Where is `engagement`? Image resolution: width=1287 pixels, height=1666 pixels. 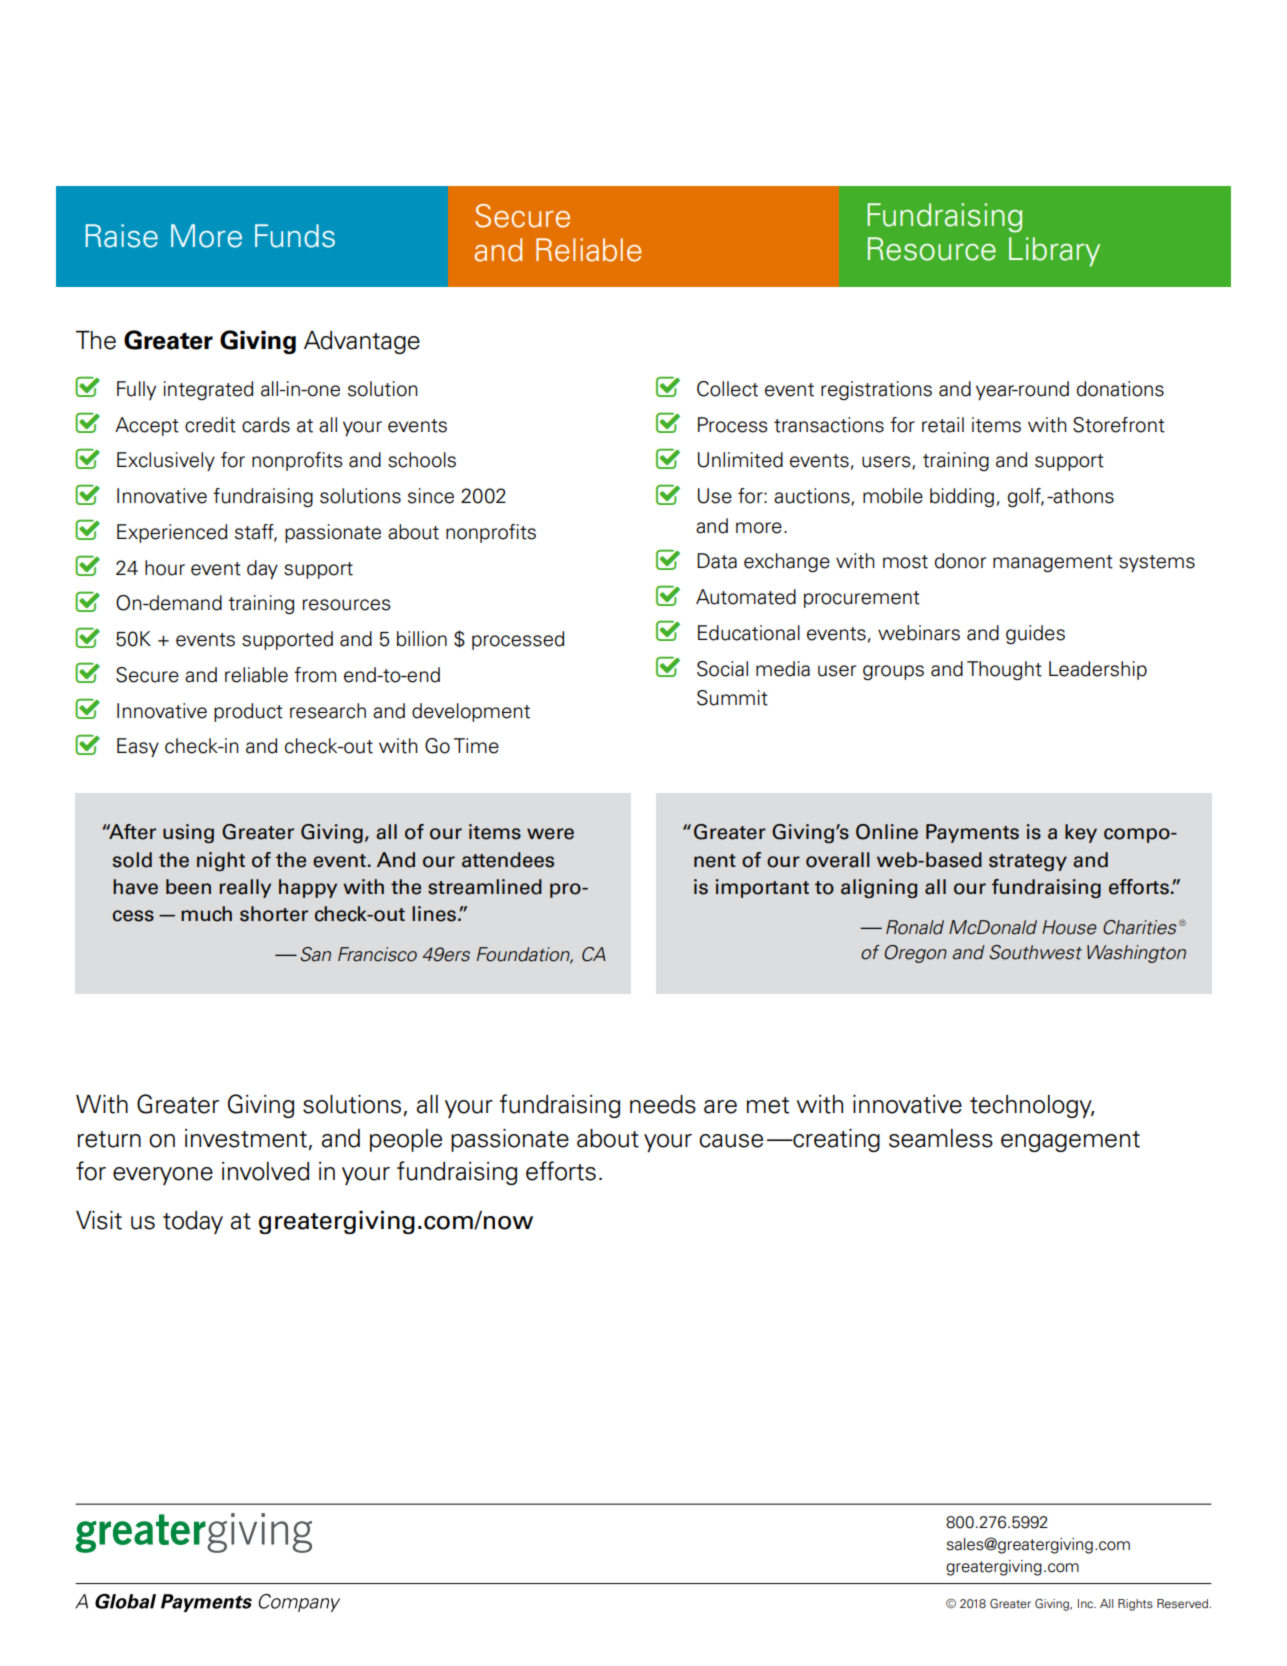 engagement is located at coordinates (1070, 1141).
